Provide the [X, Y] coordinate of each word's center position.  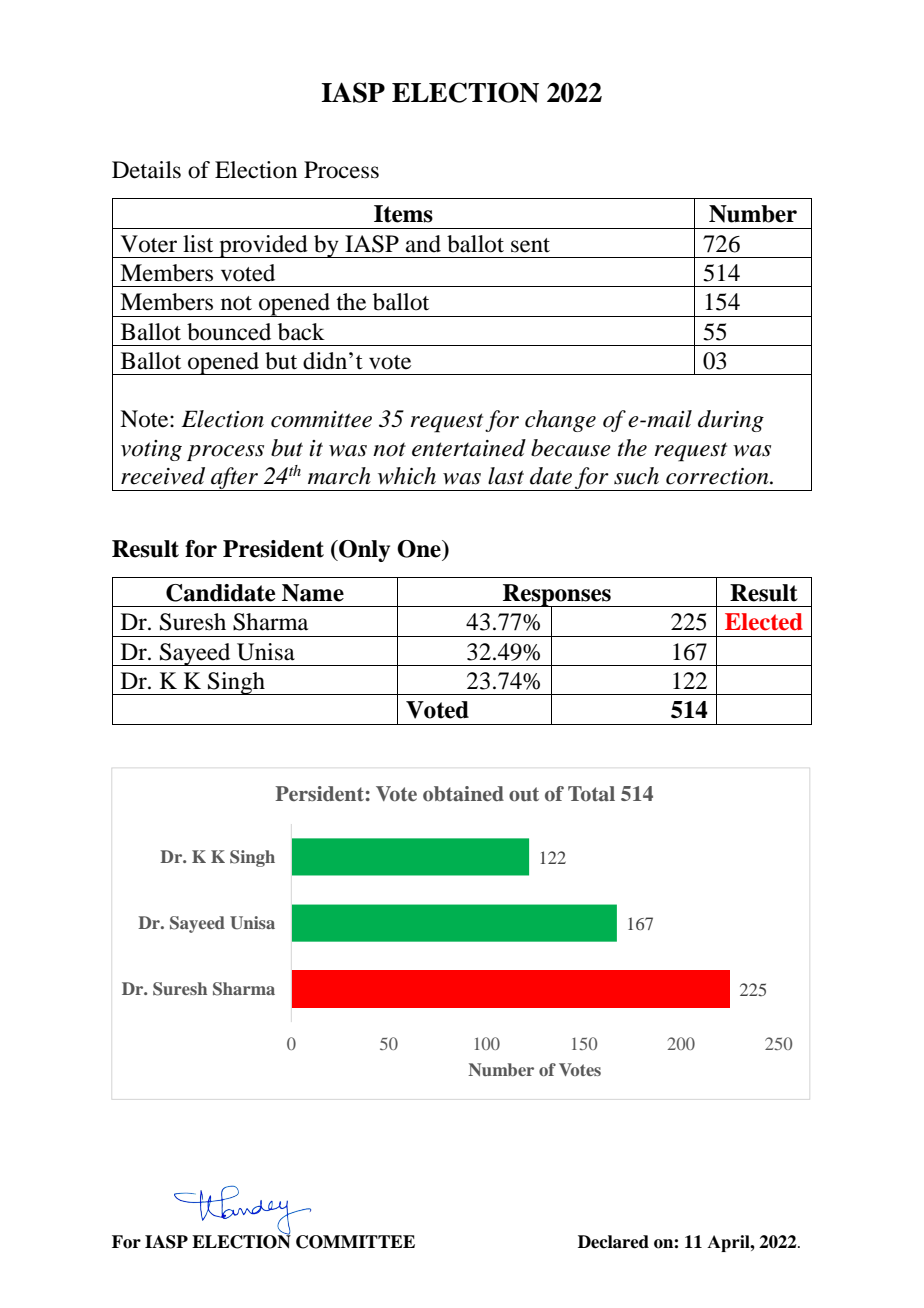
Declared [613, 1242]
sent [530, 245]
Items [403, 214]
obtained [463, 794]
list [198, 244]
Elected [764, 622]
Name [313, 593]
